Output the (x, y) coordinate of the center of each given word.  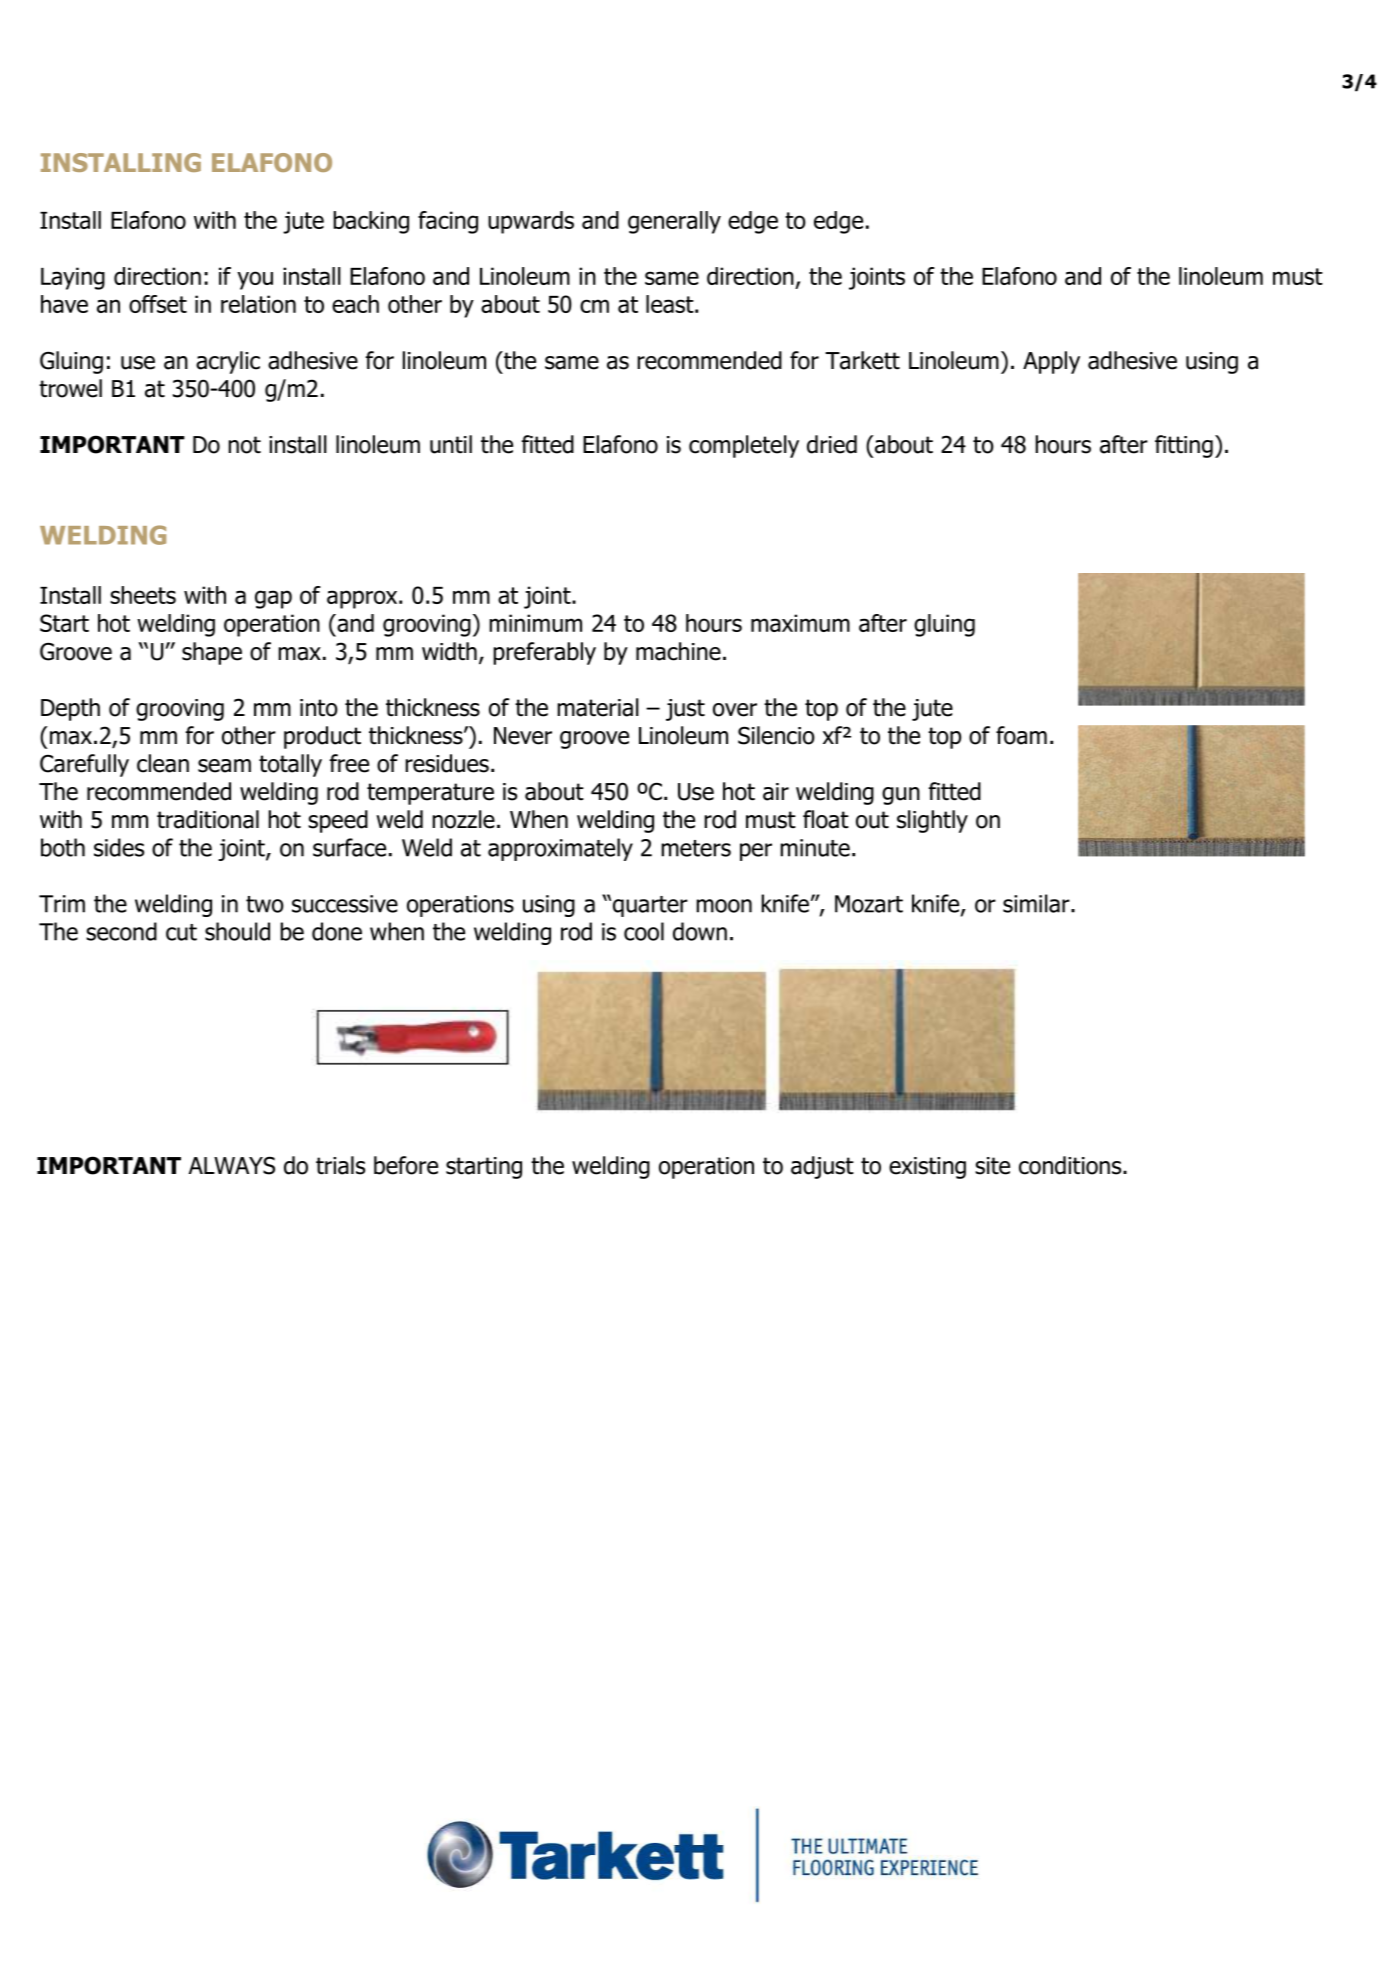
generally (674, 222)
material (598, 707)
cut (181, 932)
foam (1021, 735)
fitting (1184, 446)
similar (1037, 903)
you (255, 280)
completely (744, 446)
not (244, 445)
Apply (1051, 362)
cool (644, 931)
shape (212, 653)
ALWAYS (232, 1165)
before (406, 1165)
